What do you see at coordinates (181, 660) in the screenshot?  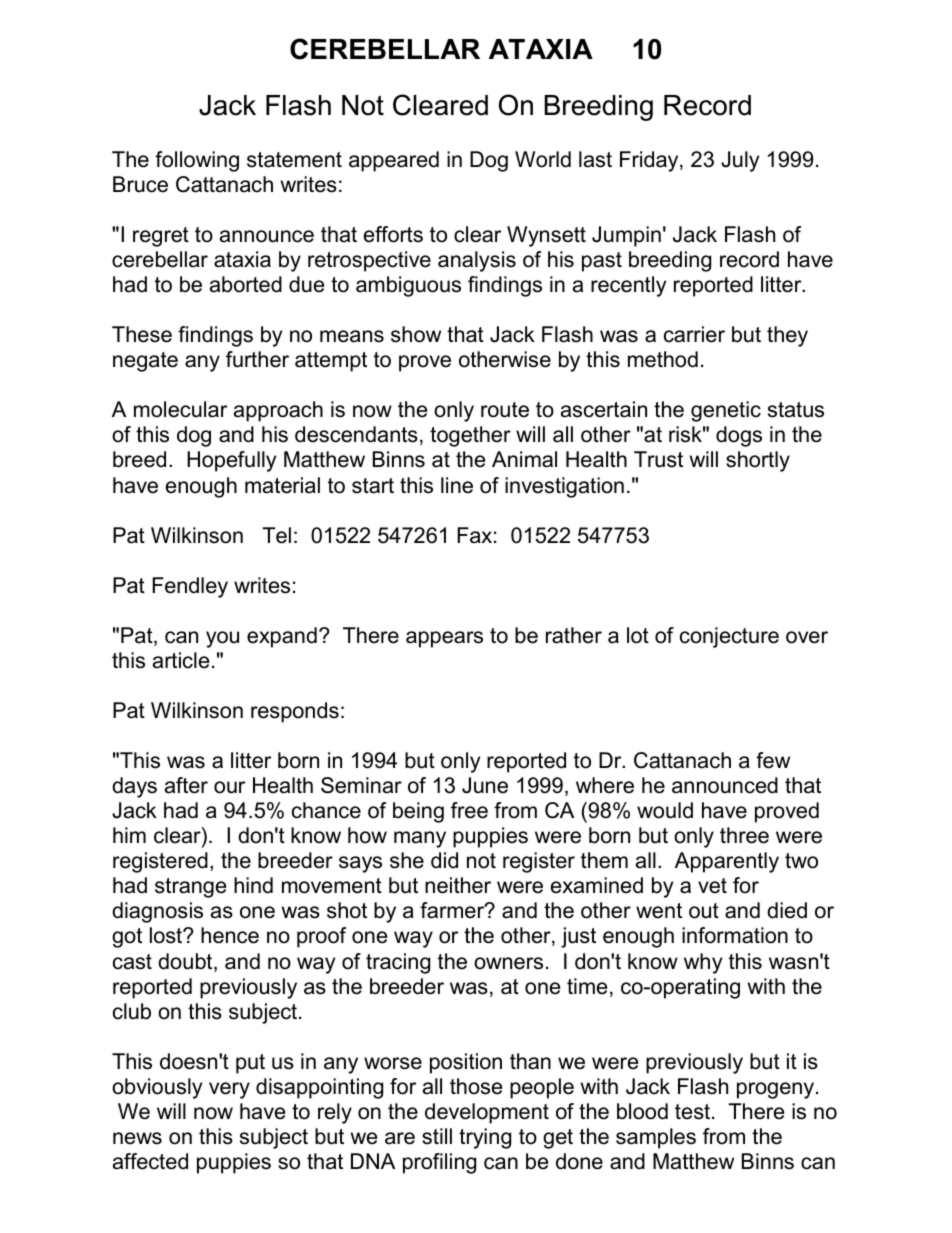 I see `article` at bounding box center [181, 660].
